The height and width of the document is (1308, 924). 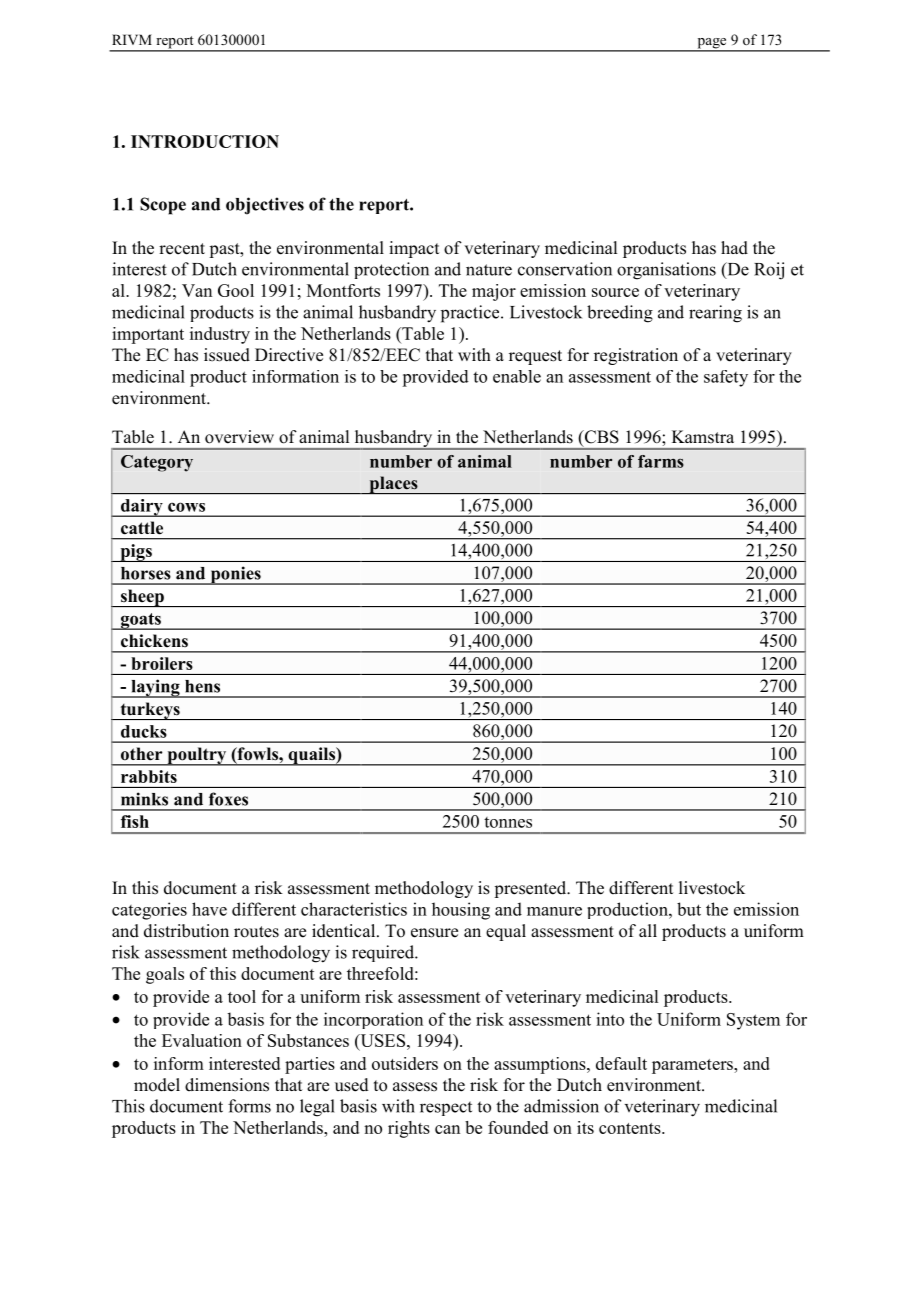 What do you see at coordinates (414, 249) in the document?
I see `impact` at bounding box center [414, 249].
